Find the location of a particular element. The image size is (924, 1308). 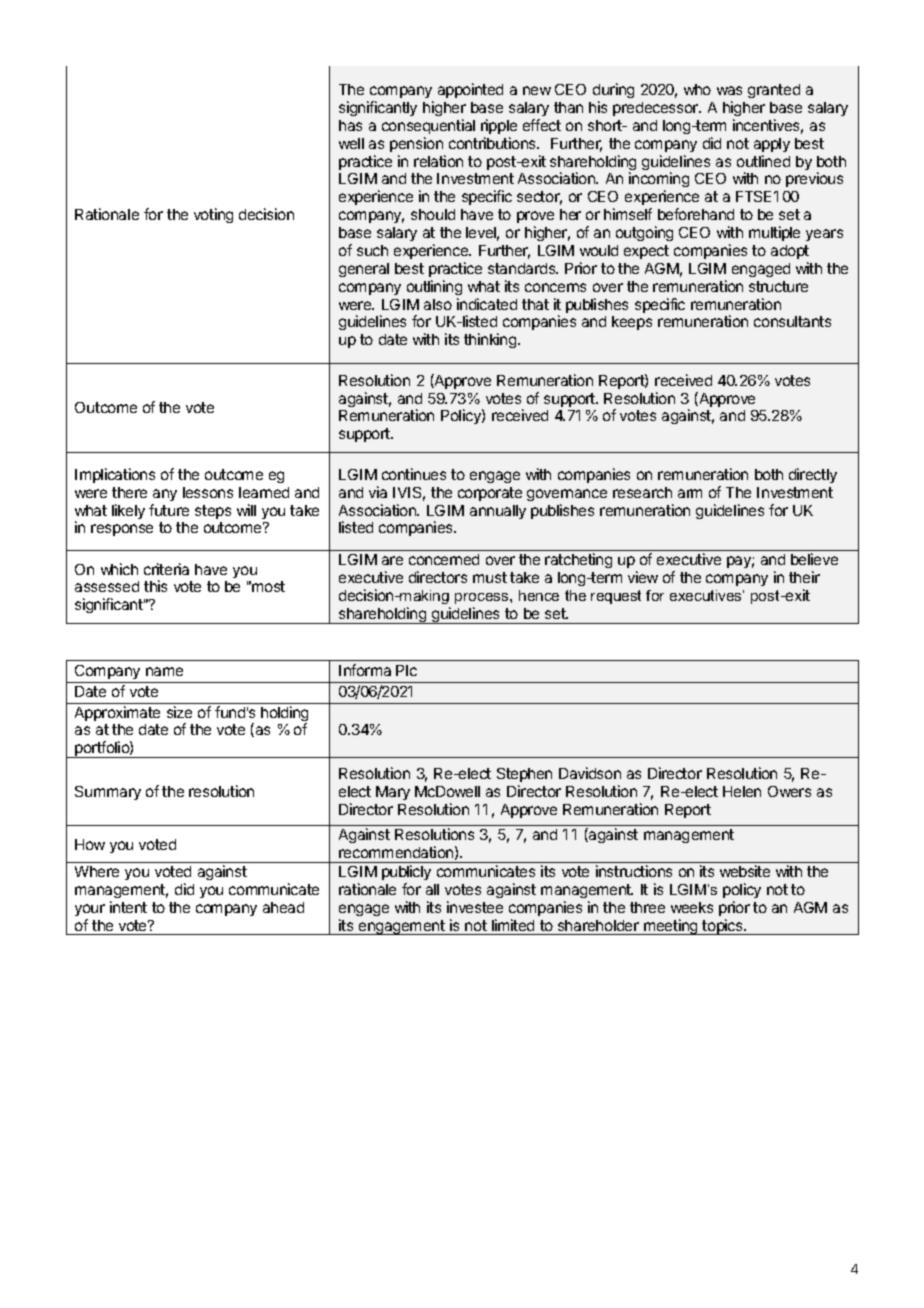

limited is located at coordinates (513, 925).
